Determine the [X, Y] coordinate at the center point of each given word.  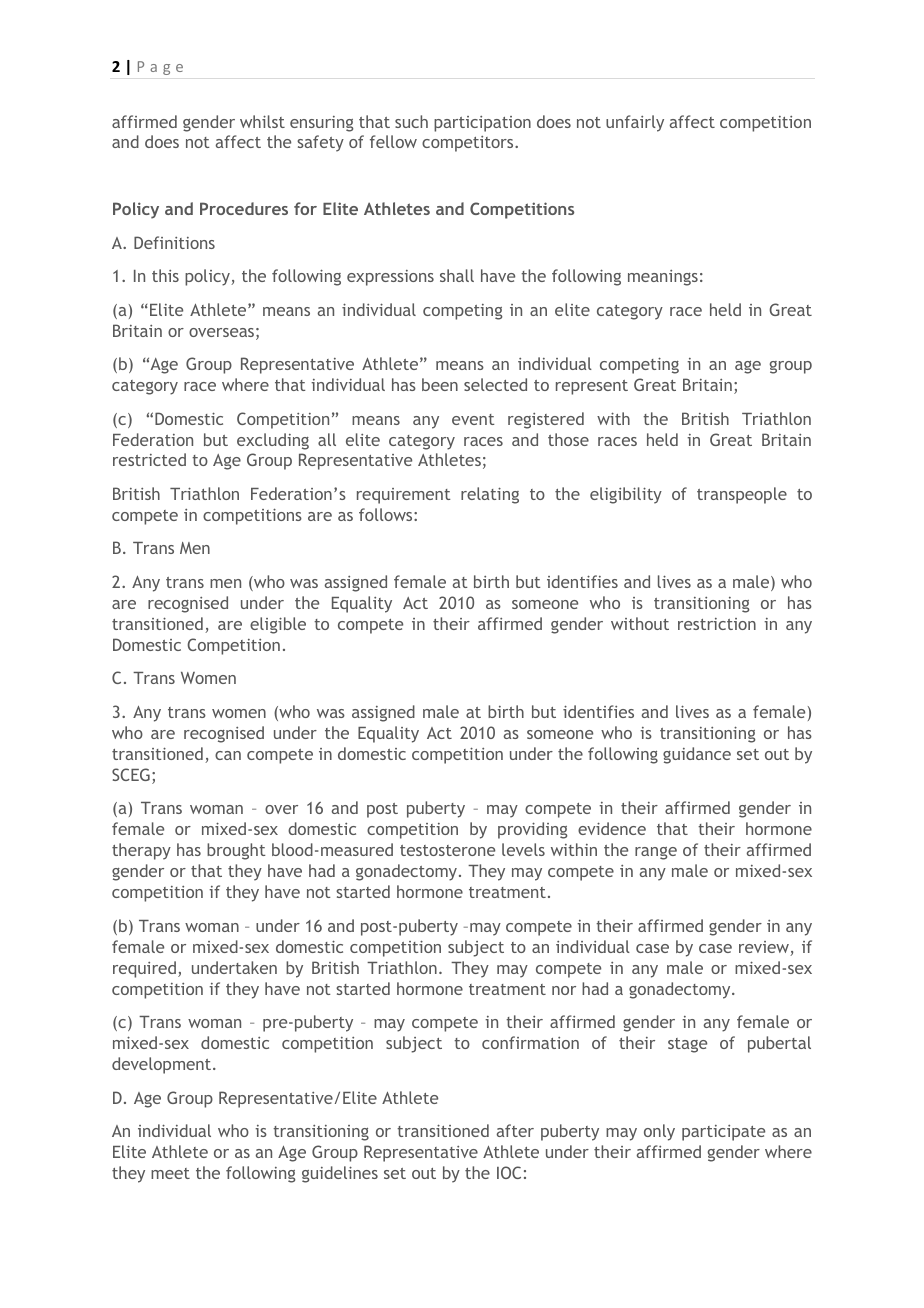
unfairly [635, 123]
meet [170, 1173]
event [473, 419]
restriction [717, 624]
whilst [262, 121]
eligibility [626, 495]
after [515, 1130]
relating [490, 495]
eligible [278, 625]
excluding [273, 441]
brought [236, 851]
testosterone [447, 850]
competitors [469, 144]
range [656, 853]
